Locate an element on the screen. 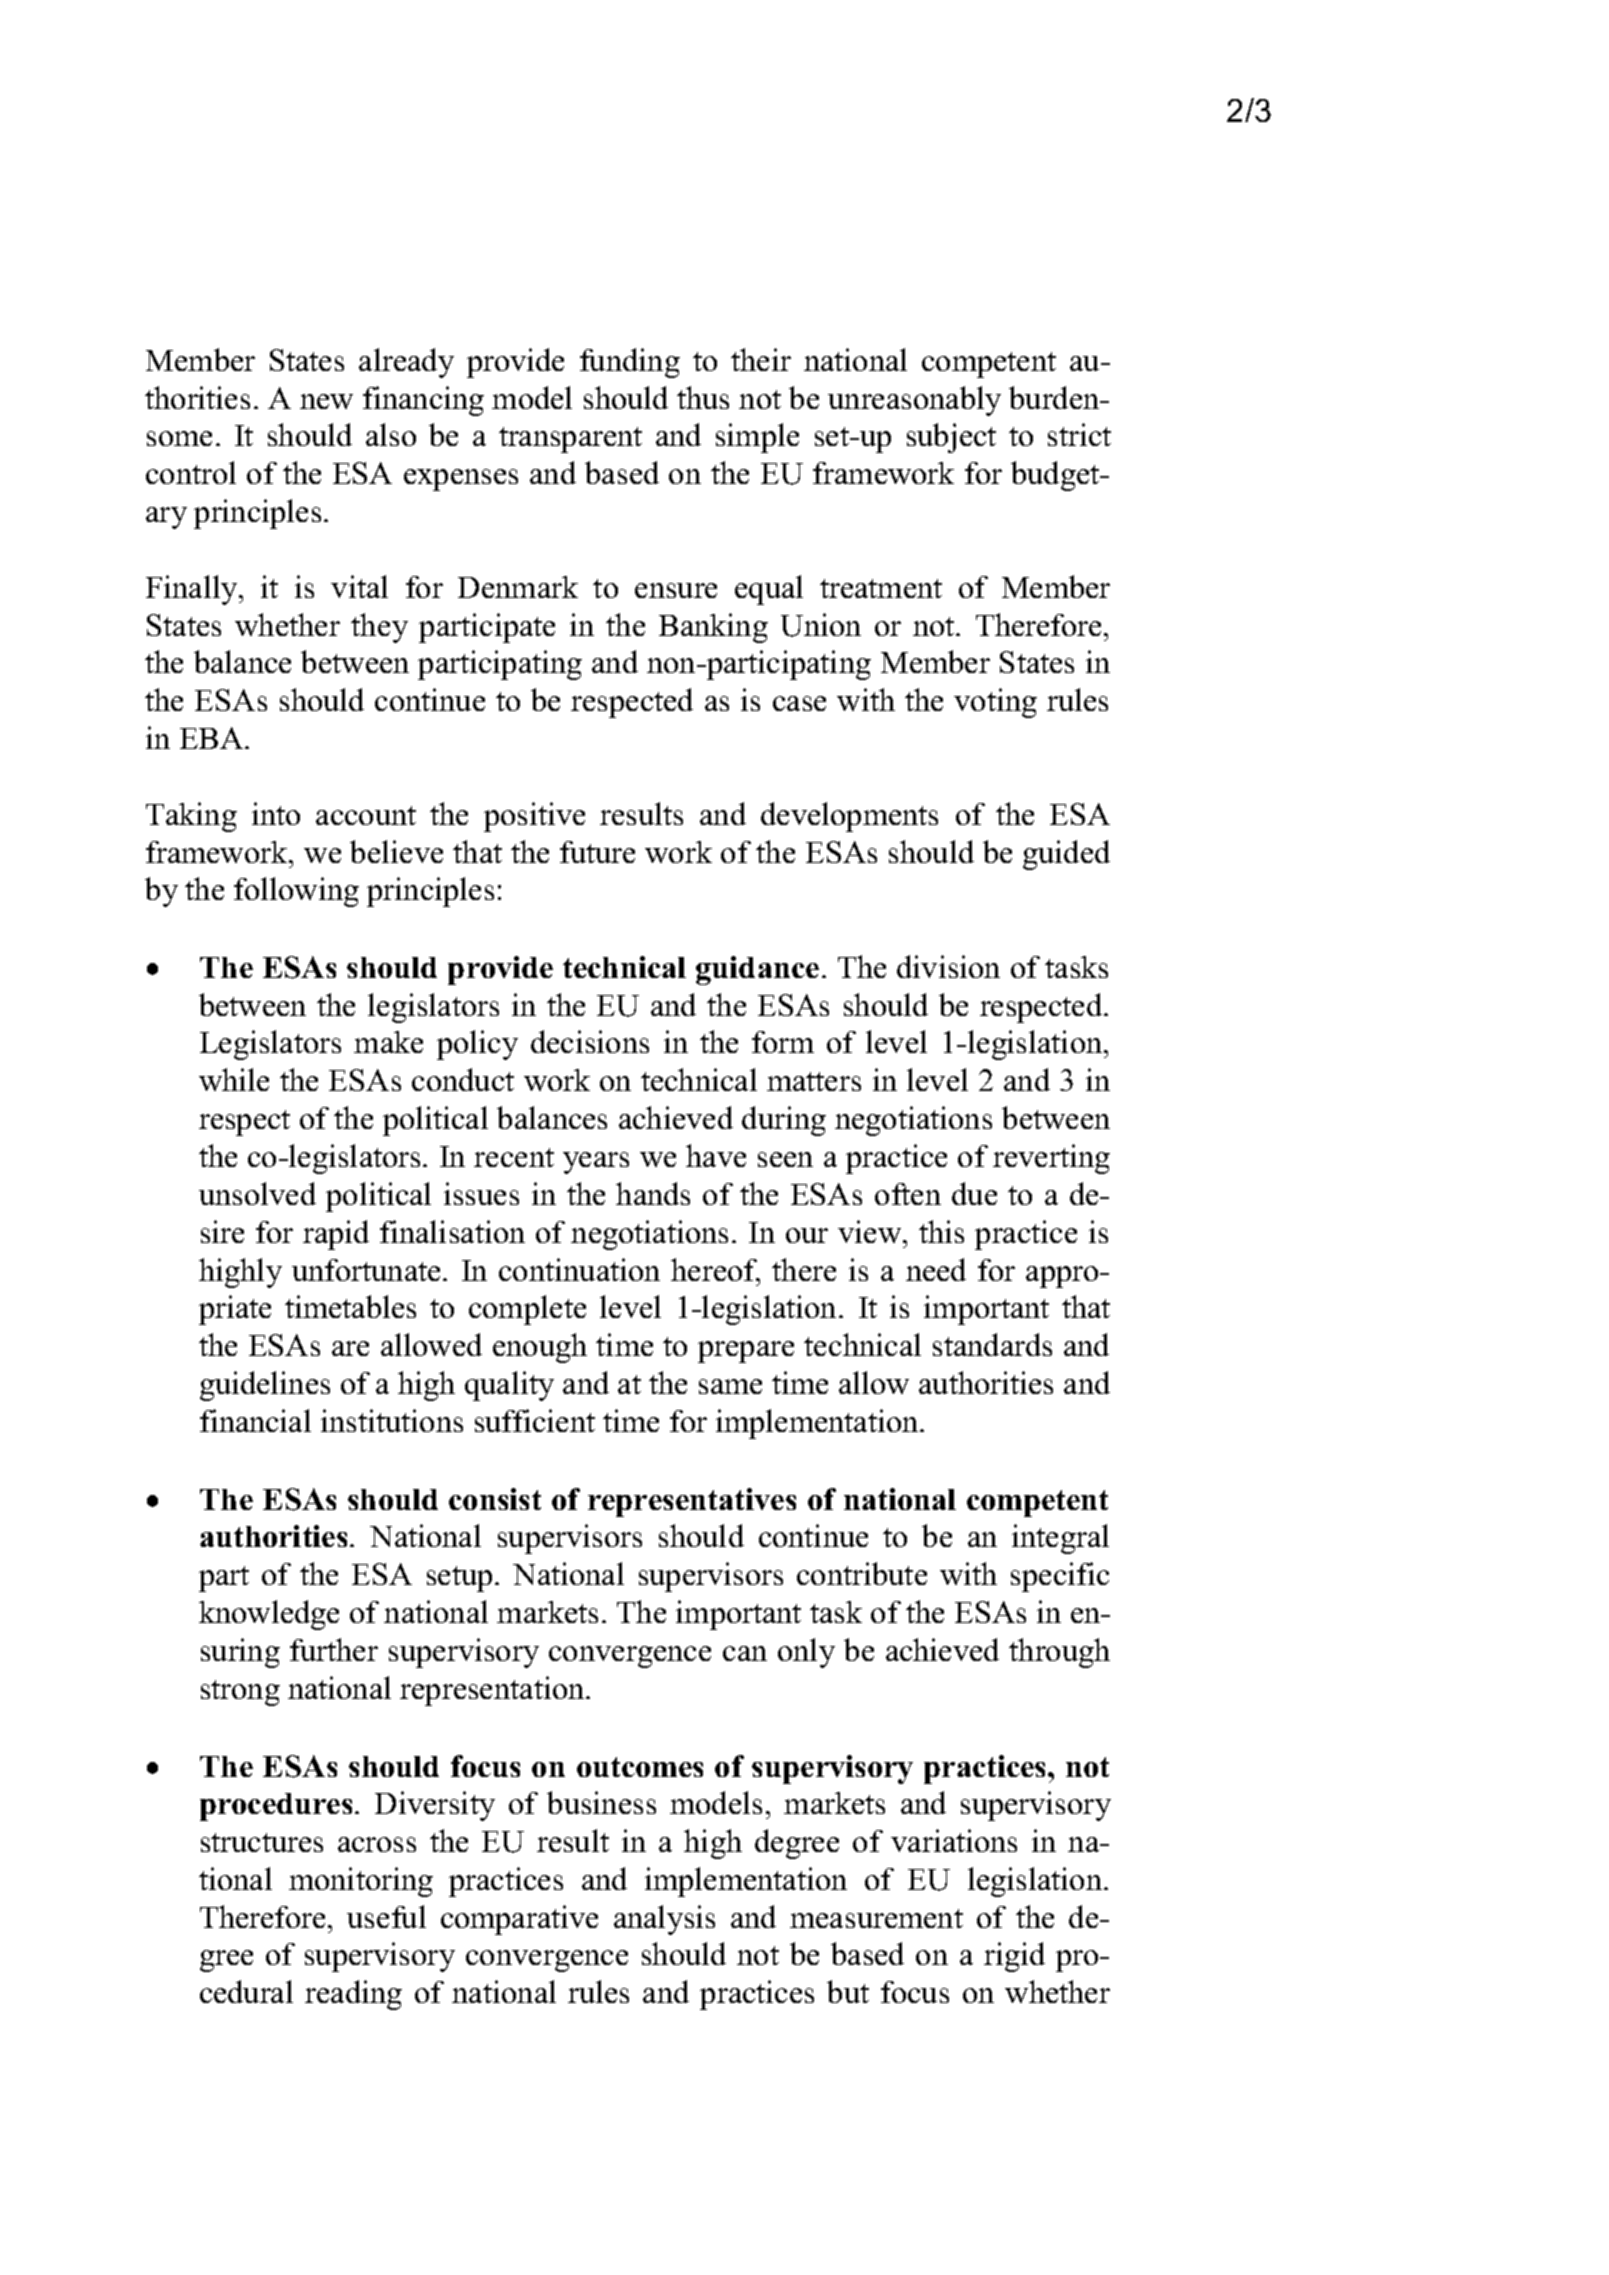 The width and height of the screenshot is (1609, 2275). funding is located at coordinates (630, 363).
